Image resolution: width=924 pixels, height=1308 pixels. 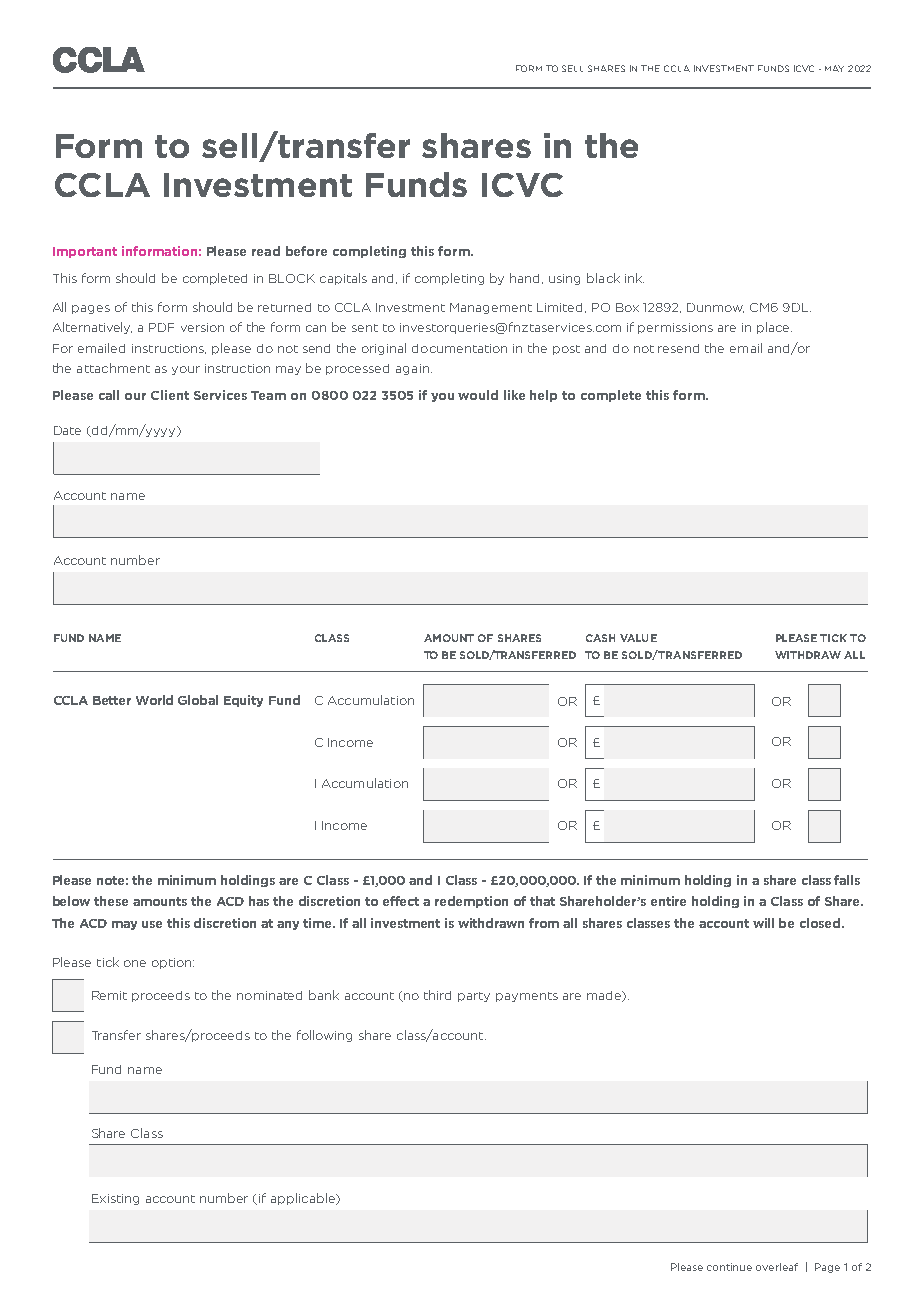 What do you see at coordinates (152, 924) in the screenshot?
I see `use` at bounding box center [152, 924].
